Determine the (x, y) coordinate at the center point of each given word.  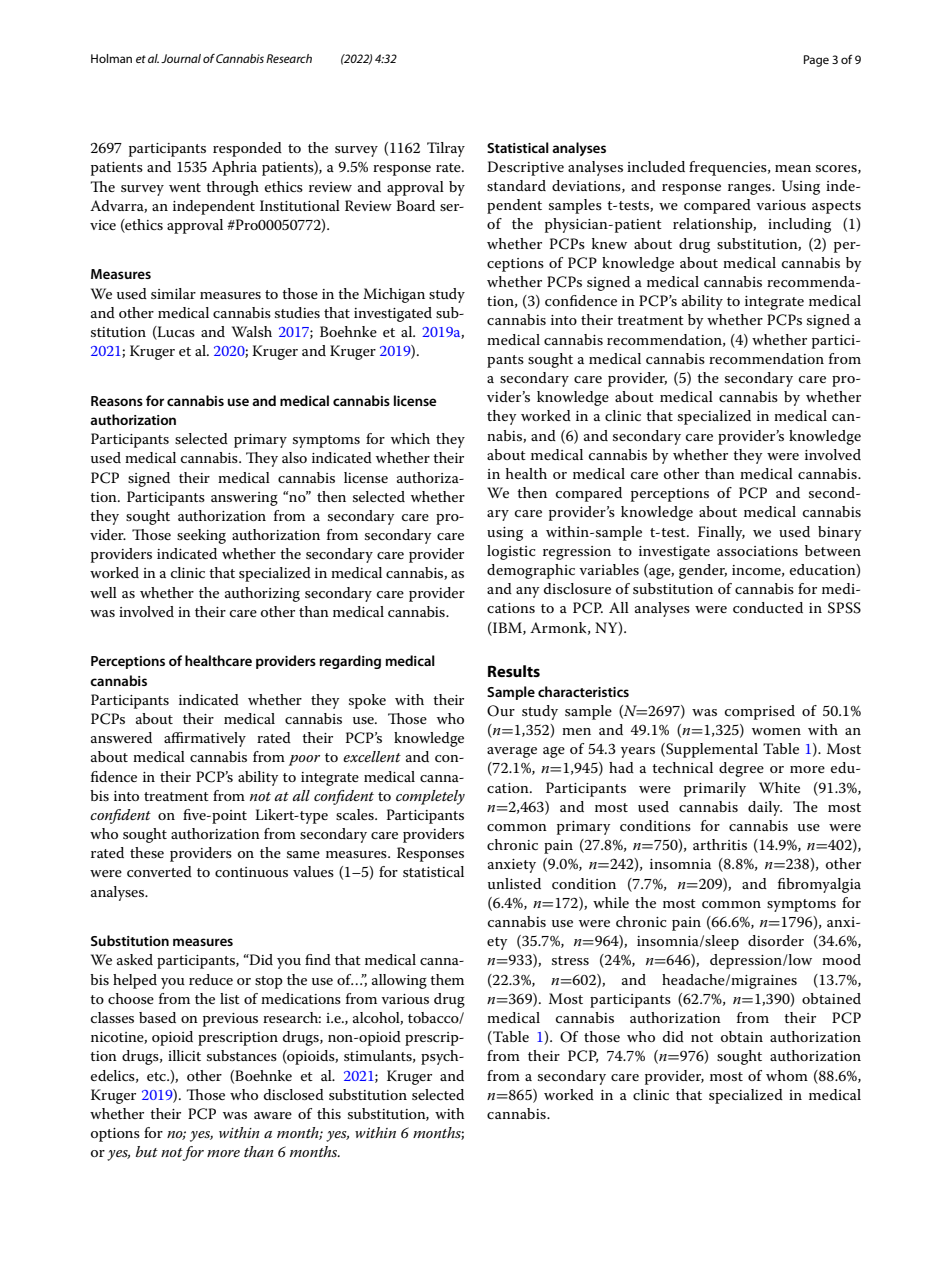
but (147, 1151)
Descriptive (525, 168)
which (410, 438)
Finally (721, 533)
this (329, 1113)
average (512, 752)
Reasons (117, 401)
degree (741, 769)
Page (816, 61)
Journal (181, 58)
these (147, 852)
